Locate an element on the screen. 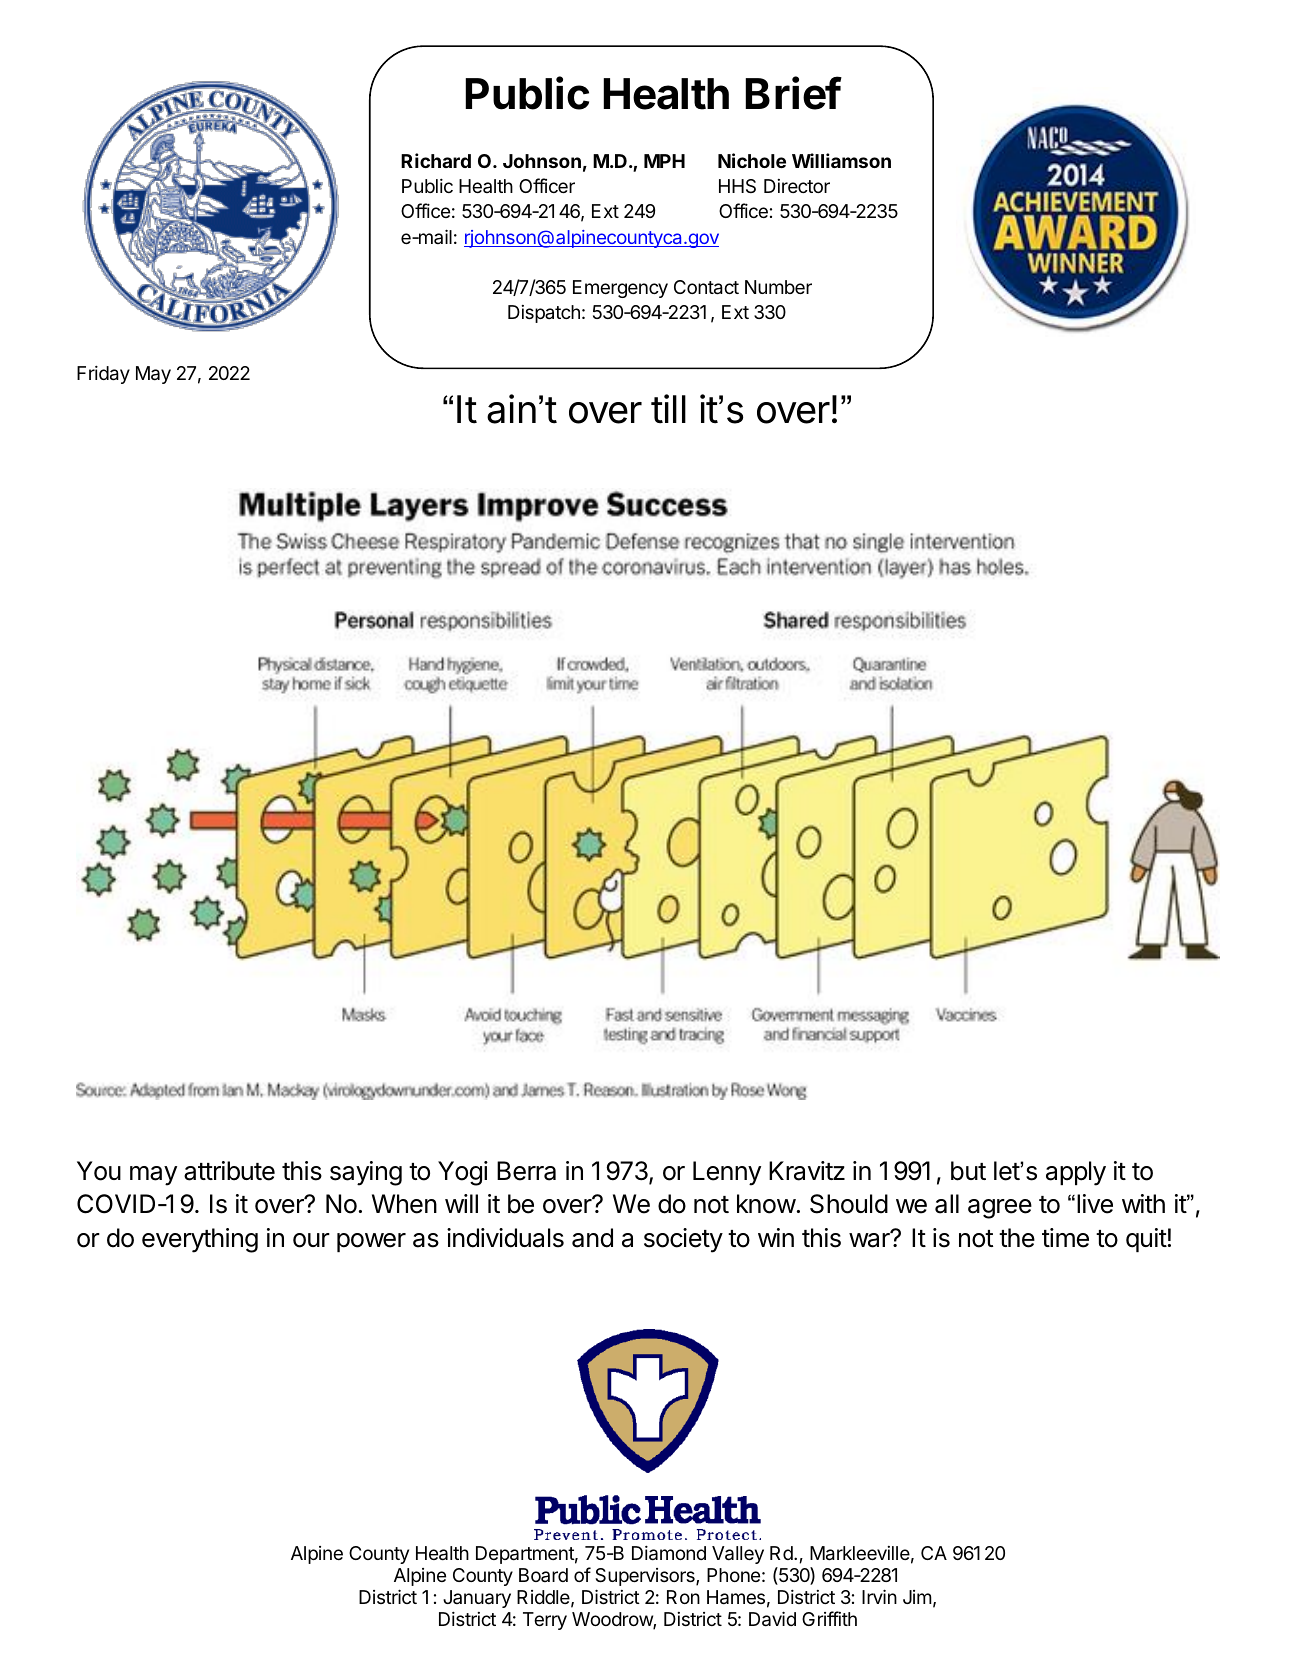 The width and height of the screenshot is (1295, 1676). and is located at coordinates (592, 1238).
